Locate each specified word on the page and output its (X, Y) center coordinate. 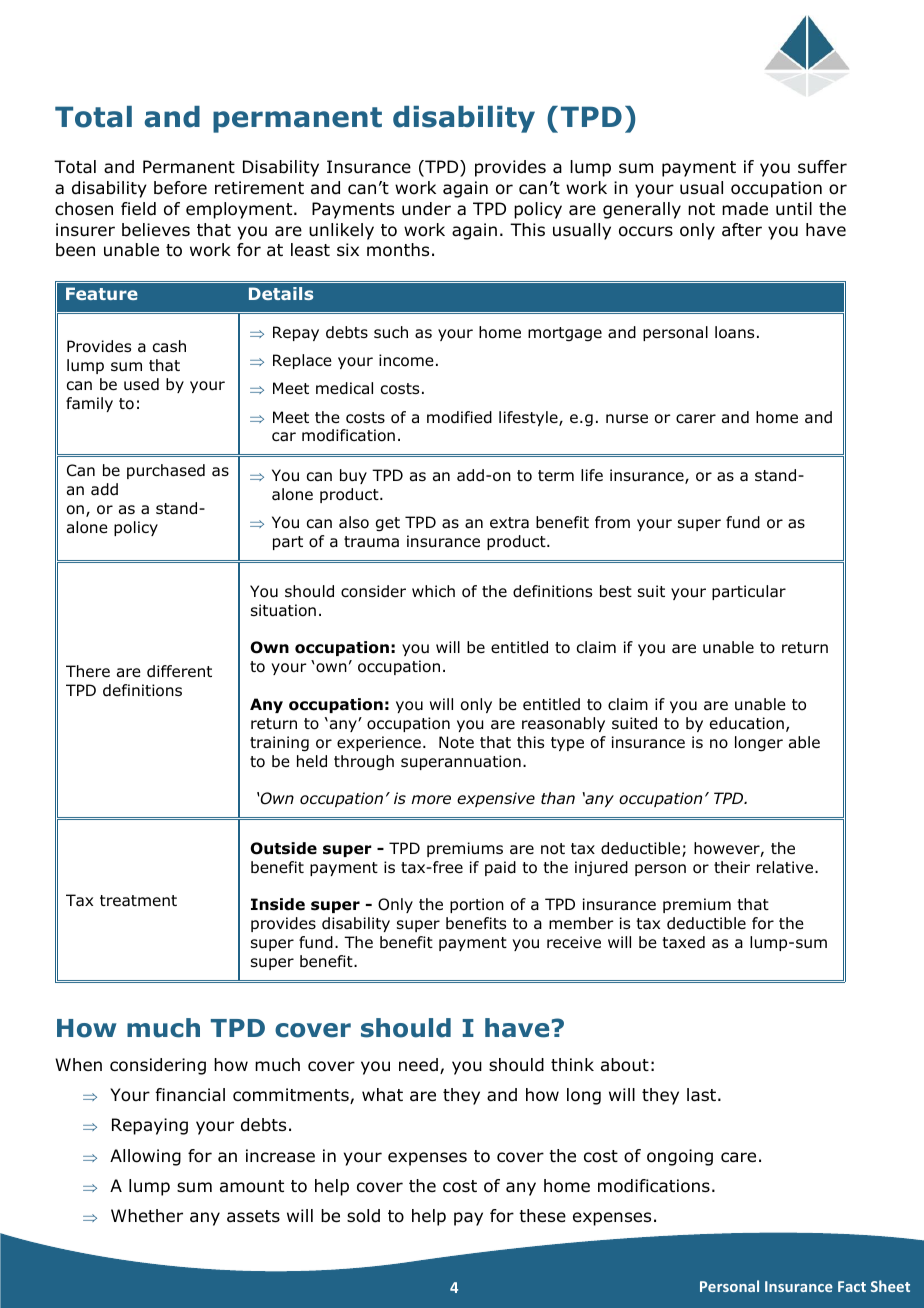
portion (477, 905)
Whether (147, 1216)
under (426, 209)
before (180, 188)
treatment (138, 901)
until (794, 209)
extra (509, 523)
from (612, 522)
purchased (166, 471)
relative (785, 867)
